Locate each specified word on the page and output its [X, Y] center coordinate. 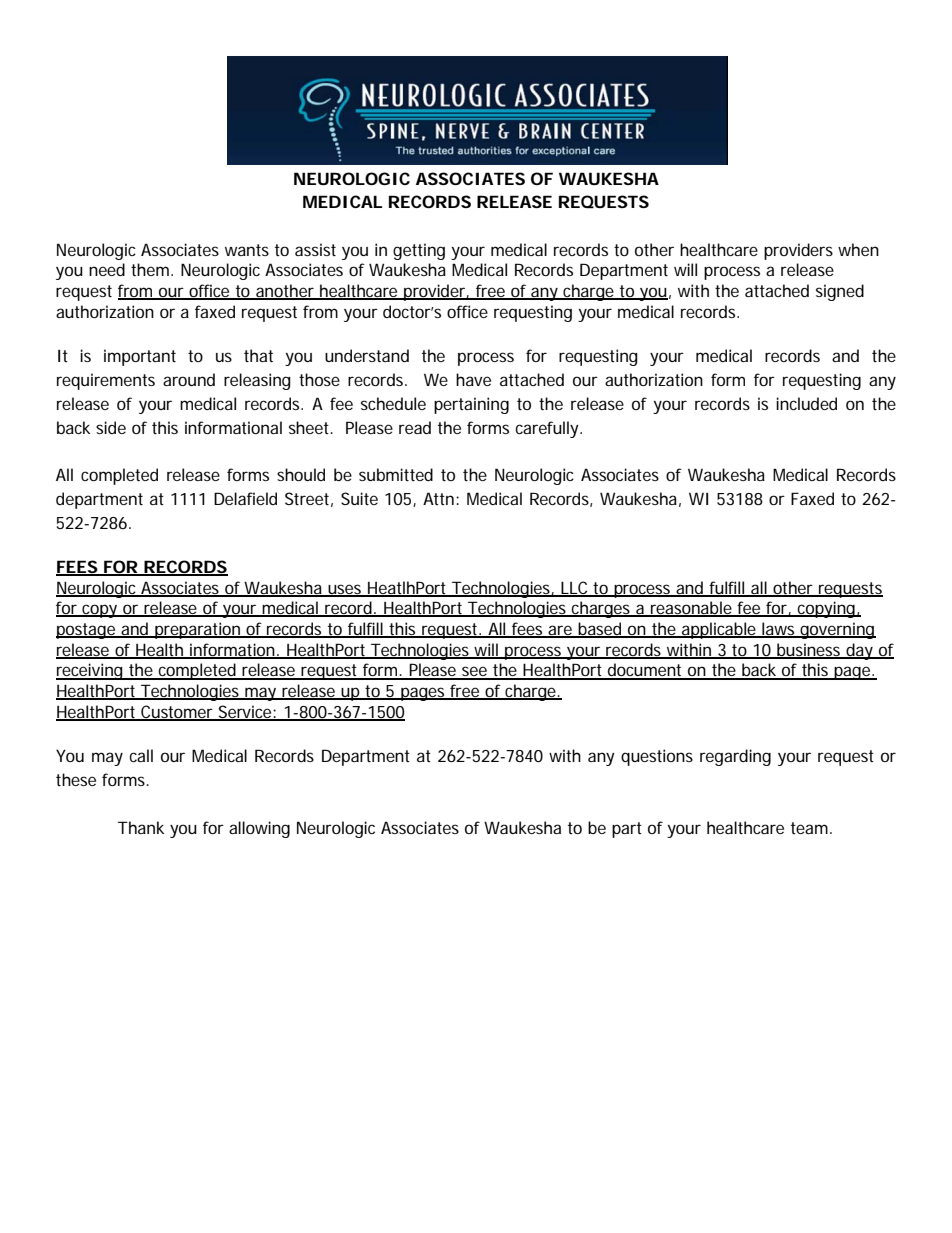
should [301, 474]
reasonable [691, 609]
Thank [141, 827]
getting [419, 251]
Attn [438, 498]
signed [840, 292]
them [150, 269]
